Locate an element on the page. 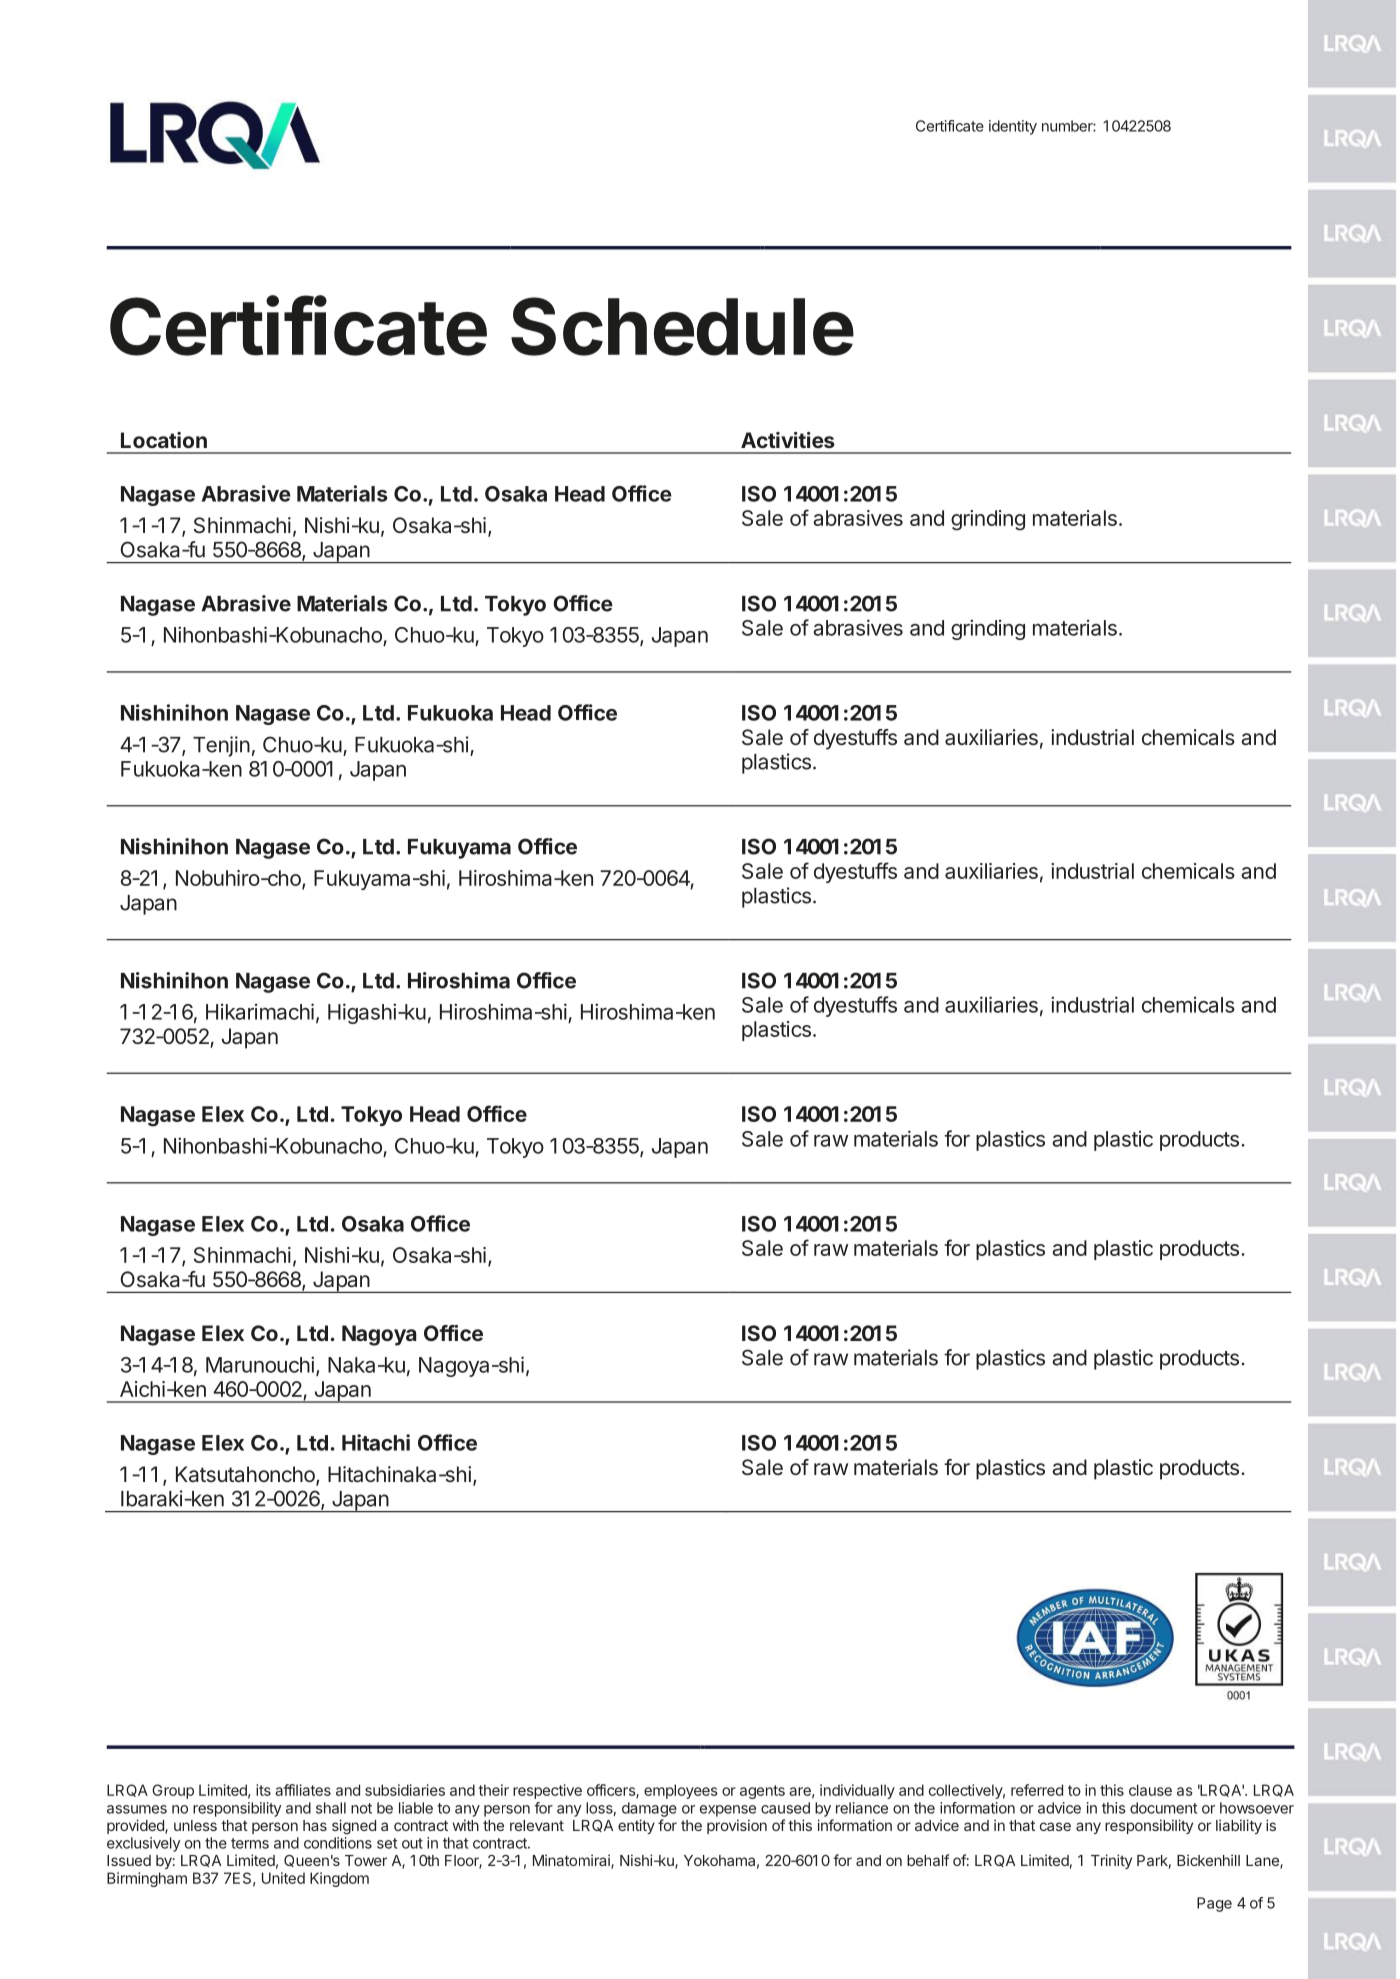  respective is located at coordinates (547, 1791).
